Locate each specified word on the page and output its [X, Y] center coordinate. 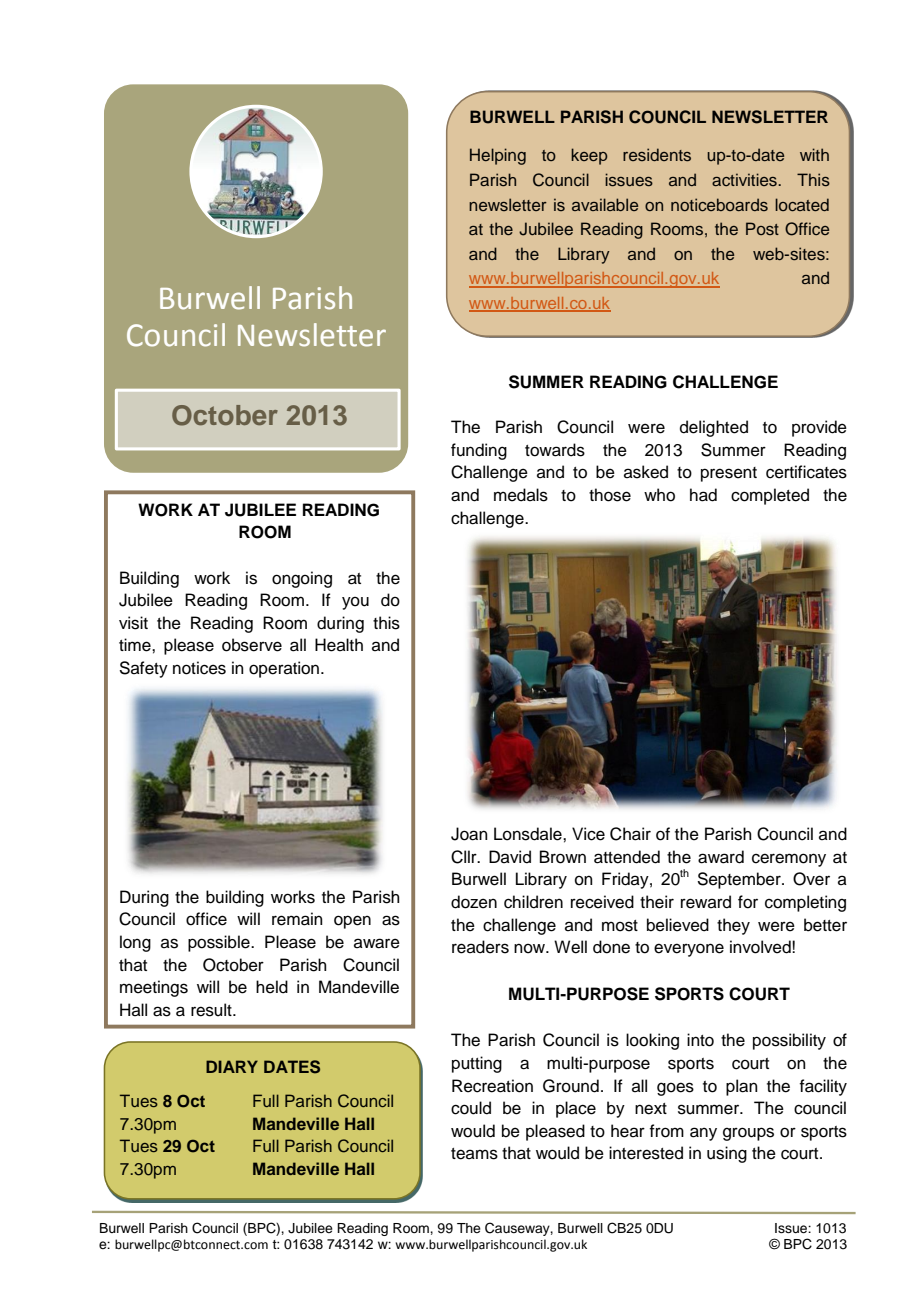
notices [199, 668]
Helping [498, 156]
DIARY [232, 1066]
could [471, 1108]
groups [748, 1134]
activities [745, 179]
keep [589, 156]
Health [339, 645]
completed [770, 496]
